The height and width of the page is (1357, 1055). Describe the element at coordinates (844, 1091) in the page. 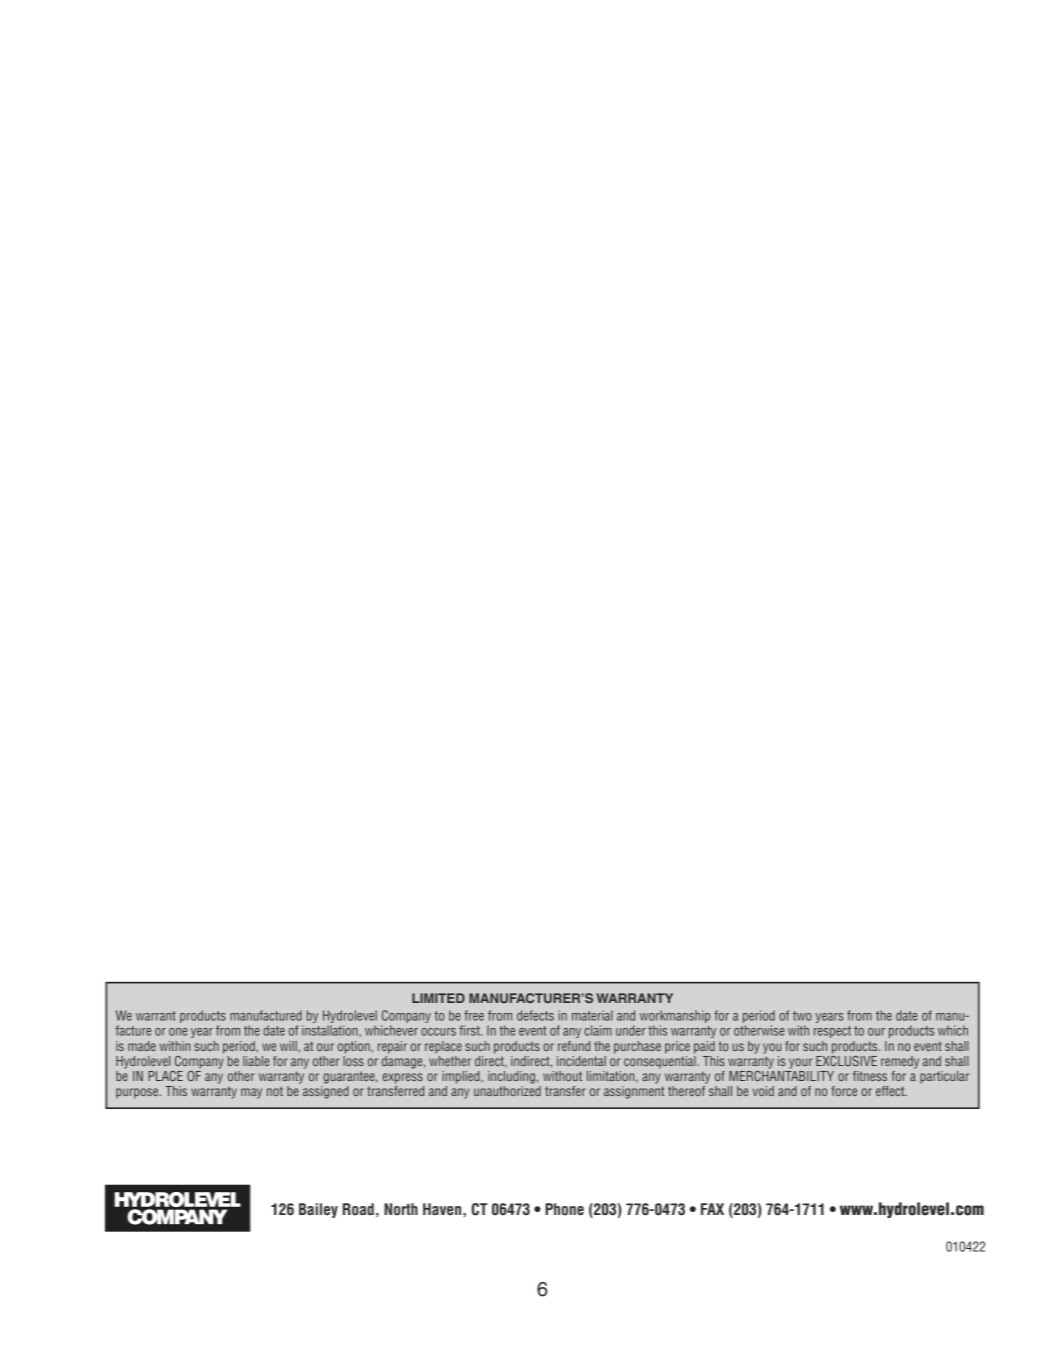

I see `force` at that location.
